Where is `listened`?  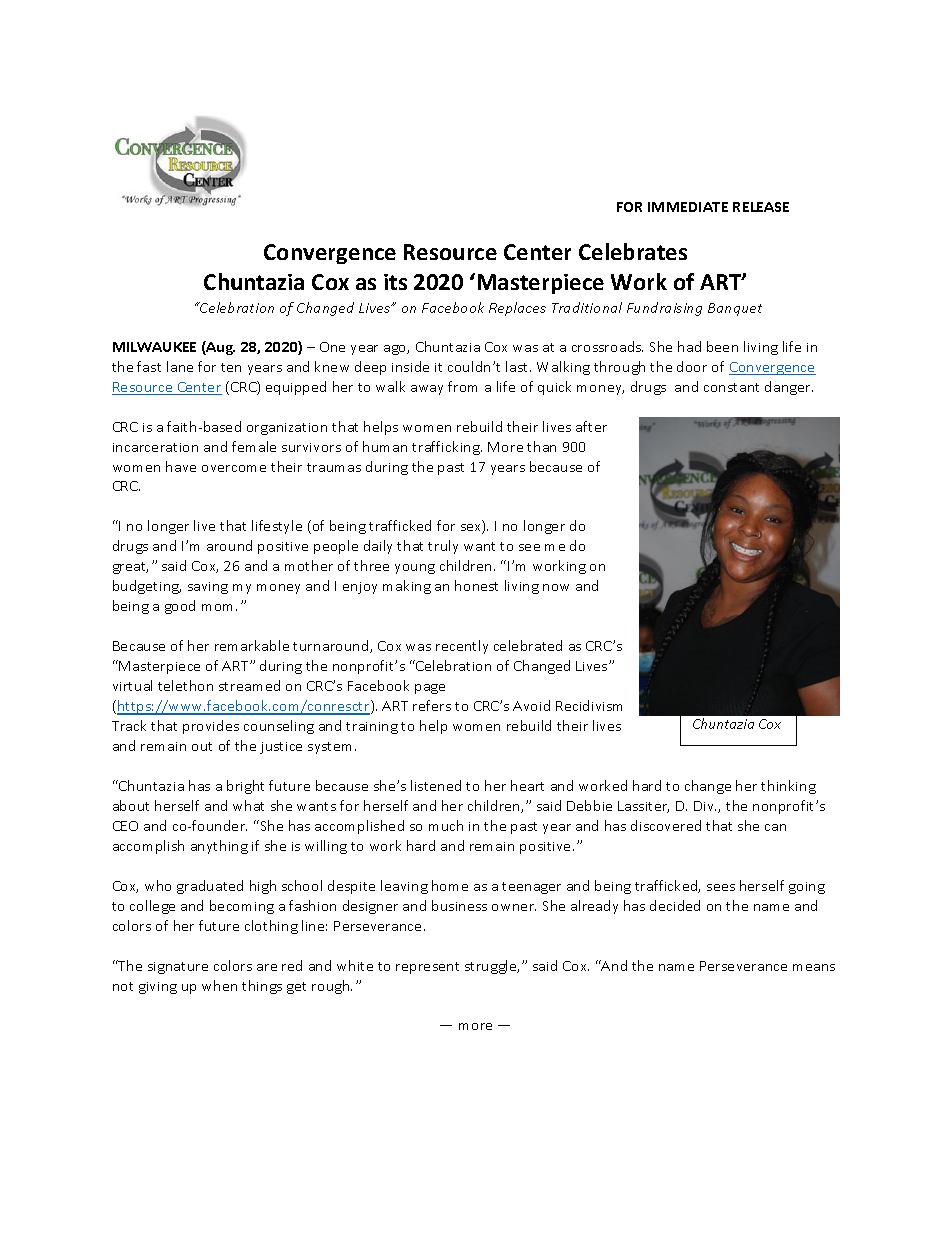
listened is located at coordinates (436, 785).
